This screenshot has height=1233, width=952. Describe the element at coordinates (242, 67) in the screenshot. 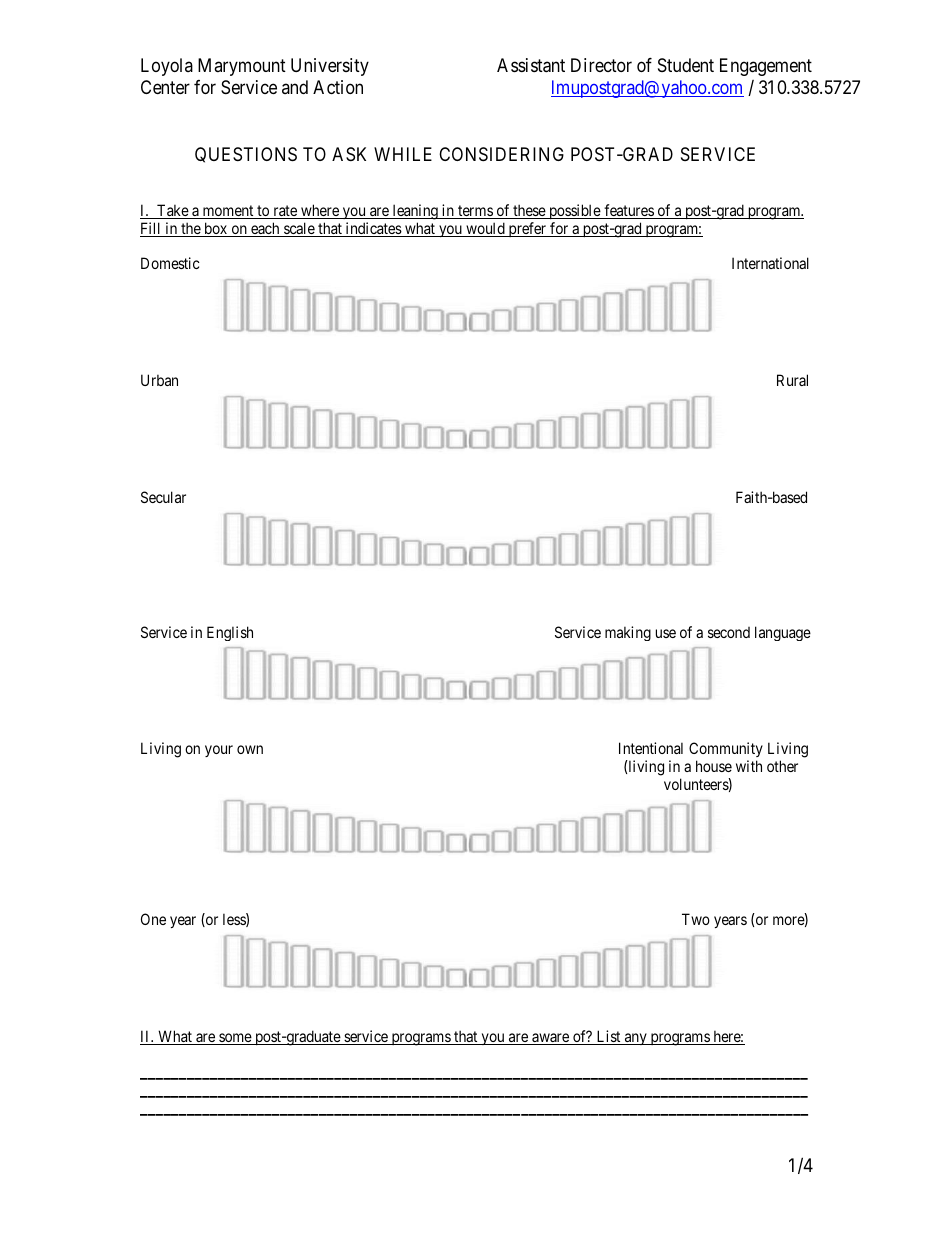

I see `Marymount` at that location.
